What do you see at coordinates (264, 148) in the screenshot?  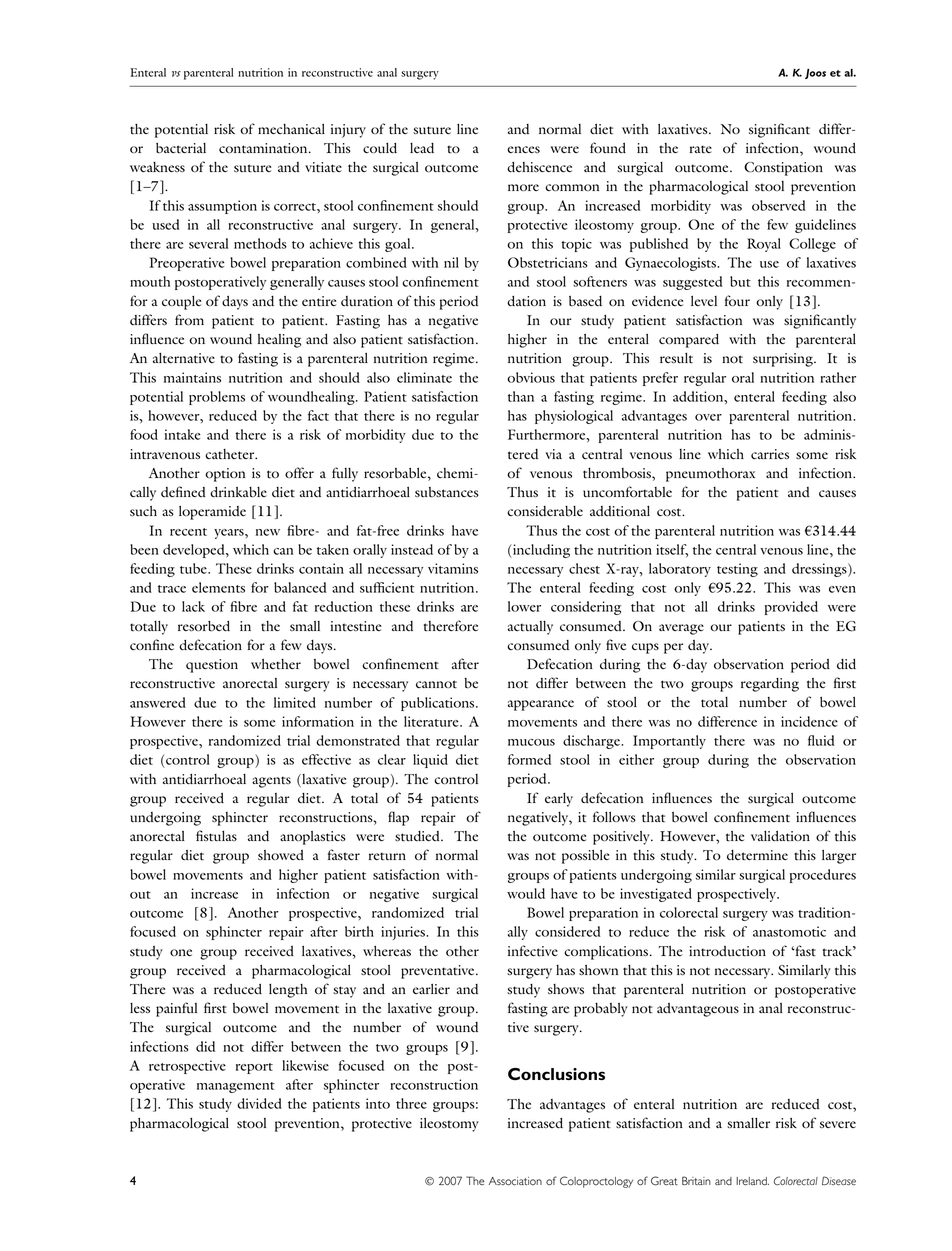 I see `contamination` at bounding box center [264, 148].
